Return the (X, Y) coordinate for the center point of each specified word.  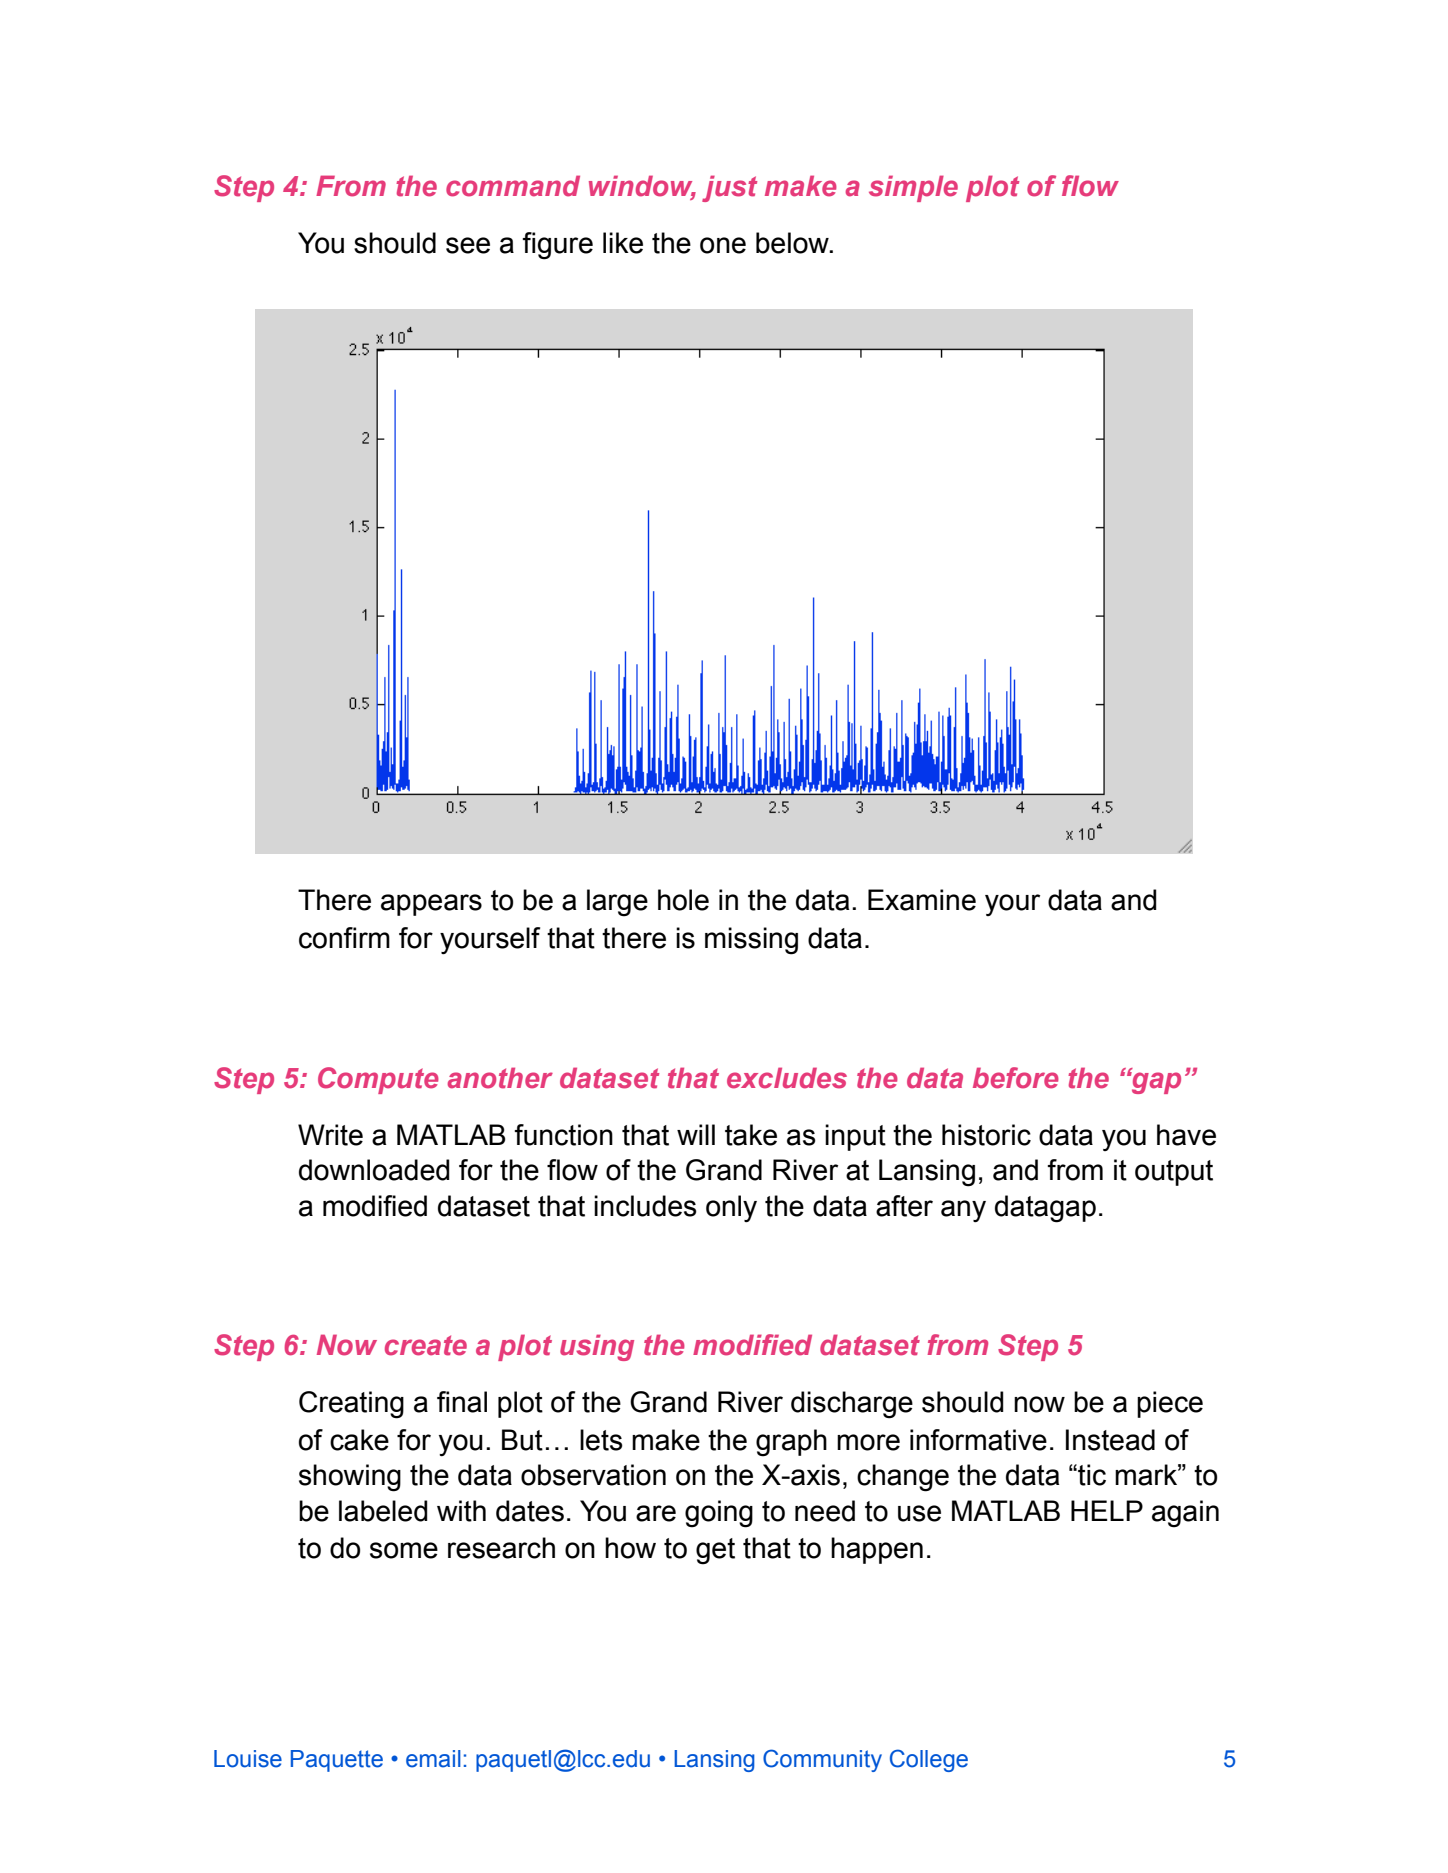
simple (913, 188)
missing (751, 941)
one (723, 245)
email (433, 1759)
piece (1170, 1404)
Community (822, 1760)
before (1016, 1078)
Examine (922, 900)
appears (431, 905)
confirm (344, 938)
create (426, 1345)
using (597, 1347)
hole (683, 900)
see (468, 245)
